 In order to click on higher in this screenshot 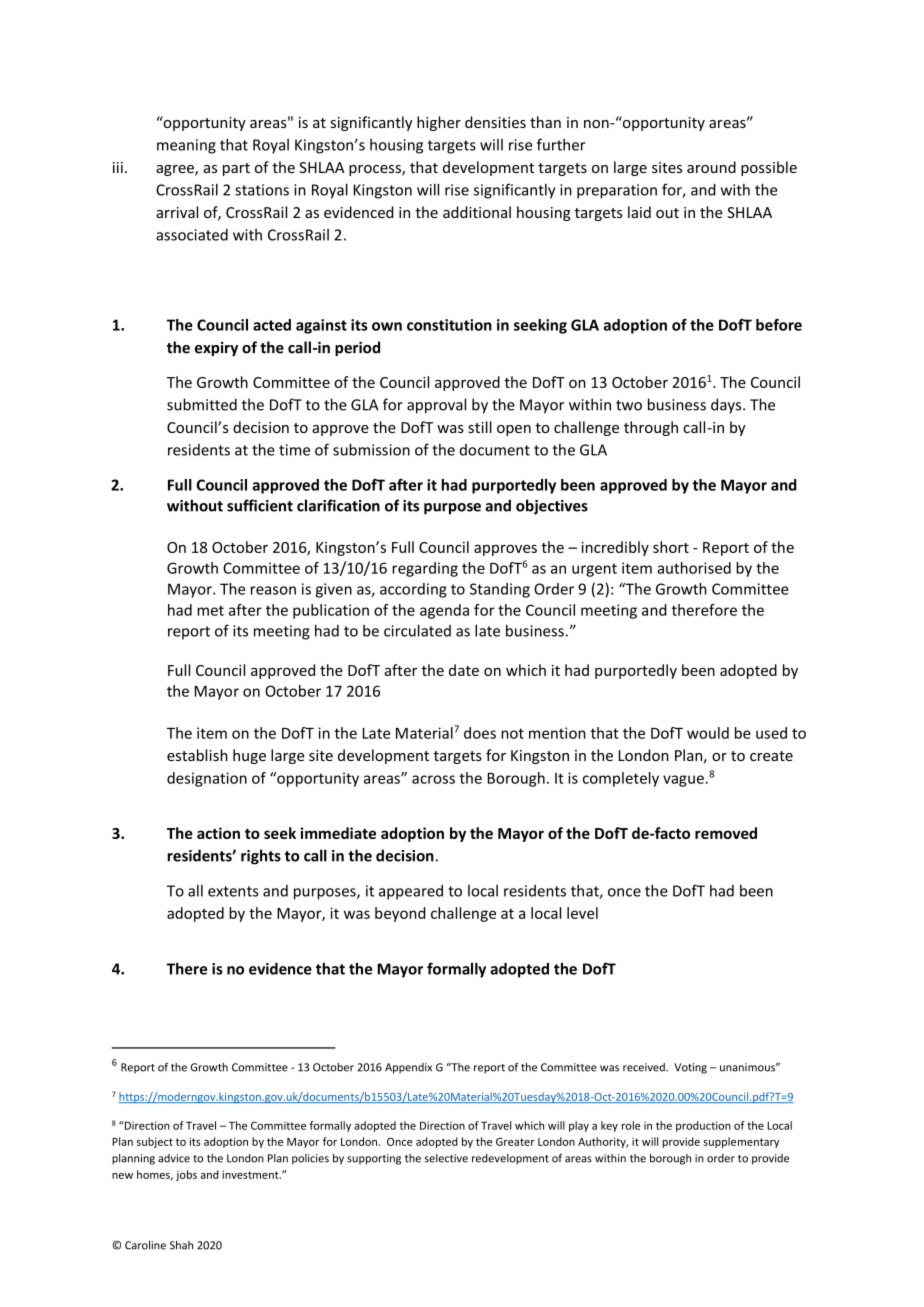, I will do `click(439, 123)`.
